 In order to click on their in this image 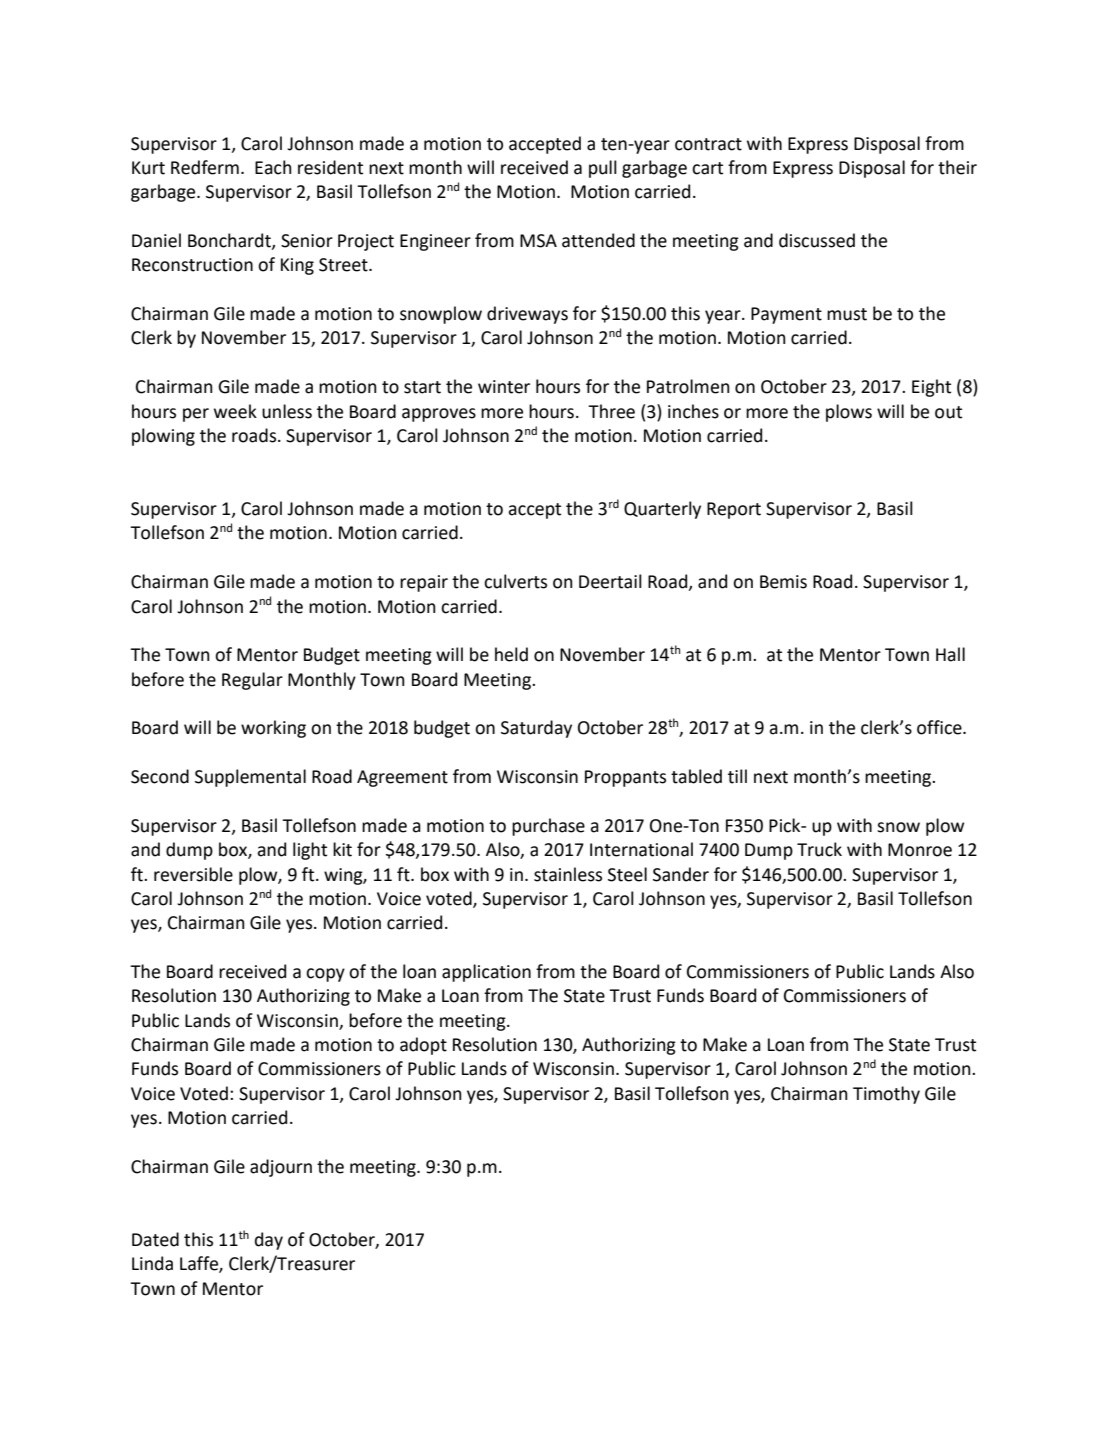, I will do `click(957, 167)`.
